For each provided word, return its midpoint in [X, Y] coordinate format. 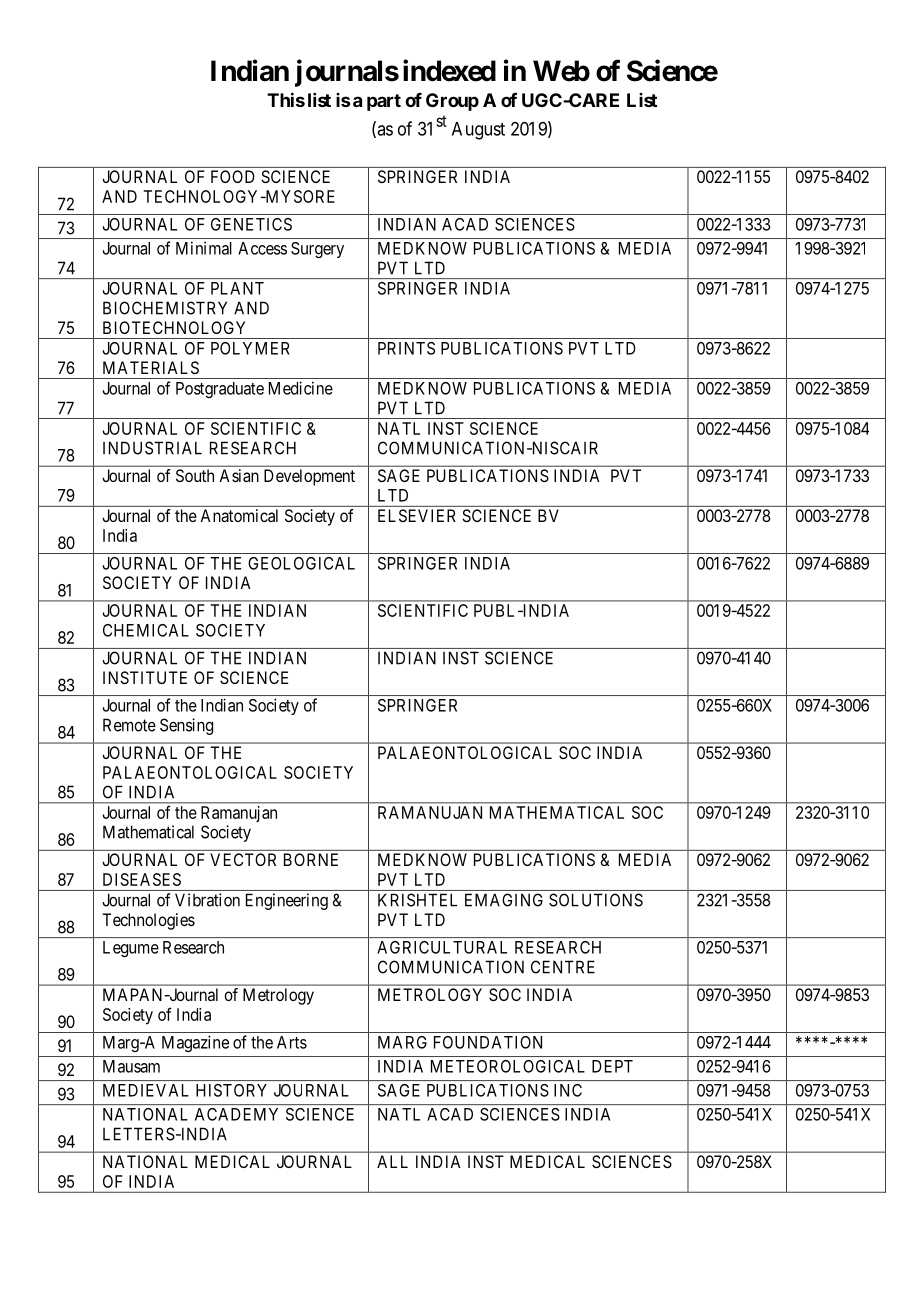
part [384, 102]
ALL [392, 1161]
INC [568, 1090]
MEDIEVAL [146, 1090]
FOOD [233, 176]
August [478, 131]
